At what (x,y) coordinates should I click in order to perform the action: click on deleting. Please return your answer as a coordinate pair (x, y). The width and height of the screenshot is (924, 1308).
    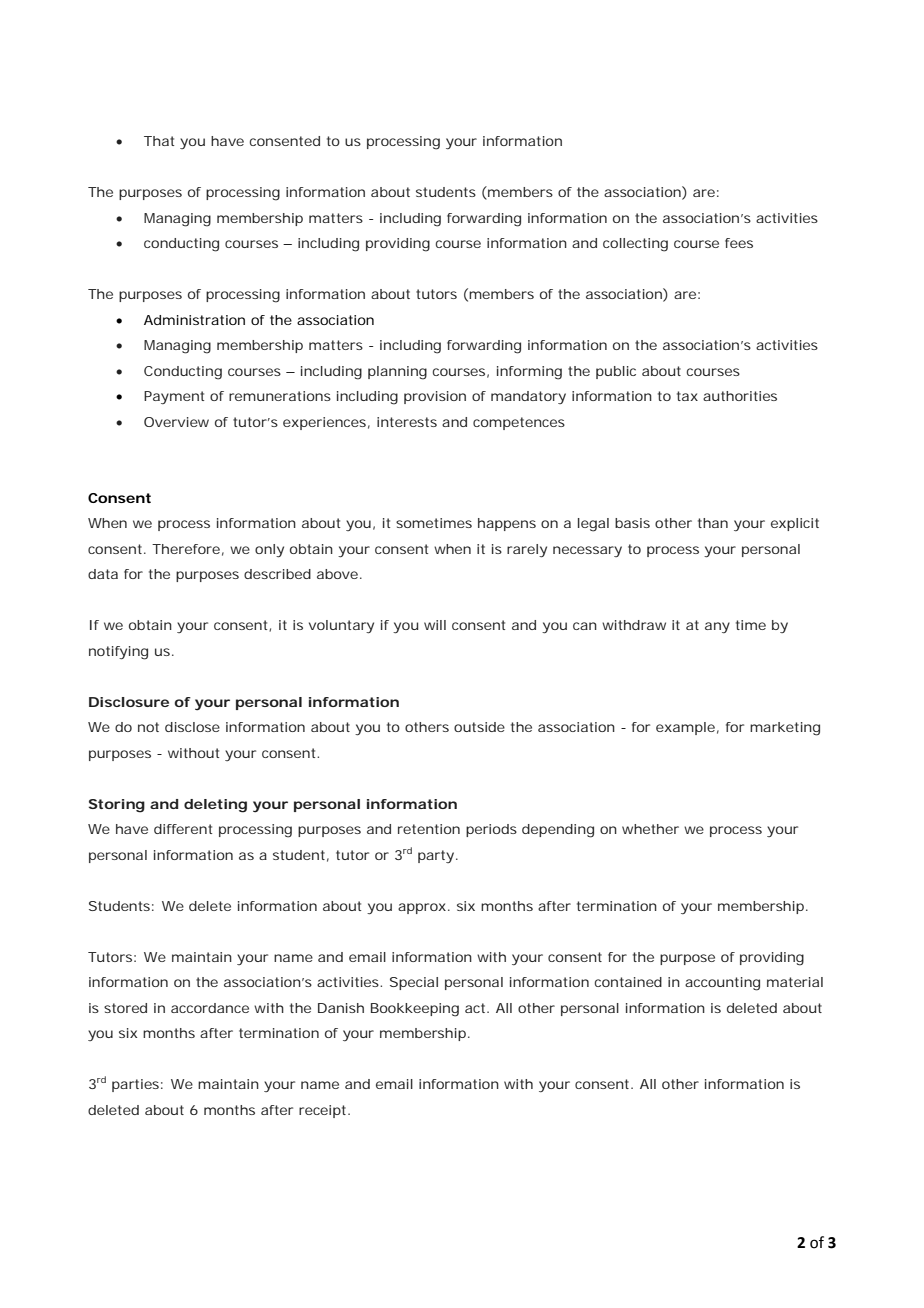
    Looking at the image, I should click on (215, 806).
